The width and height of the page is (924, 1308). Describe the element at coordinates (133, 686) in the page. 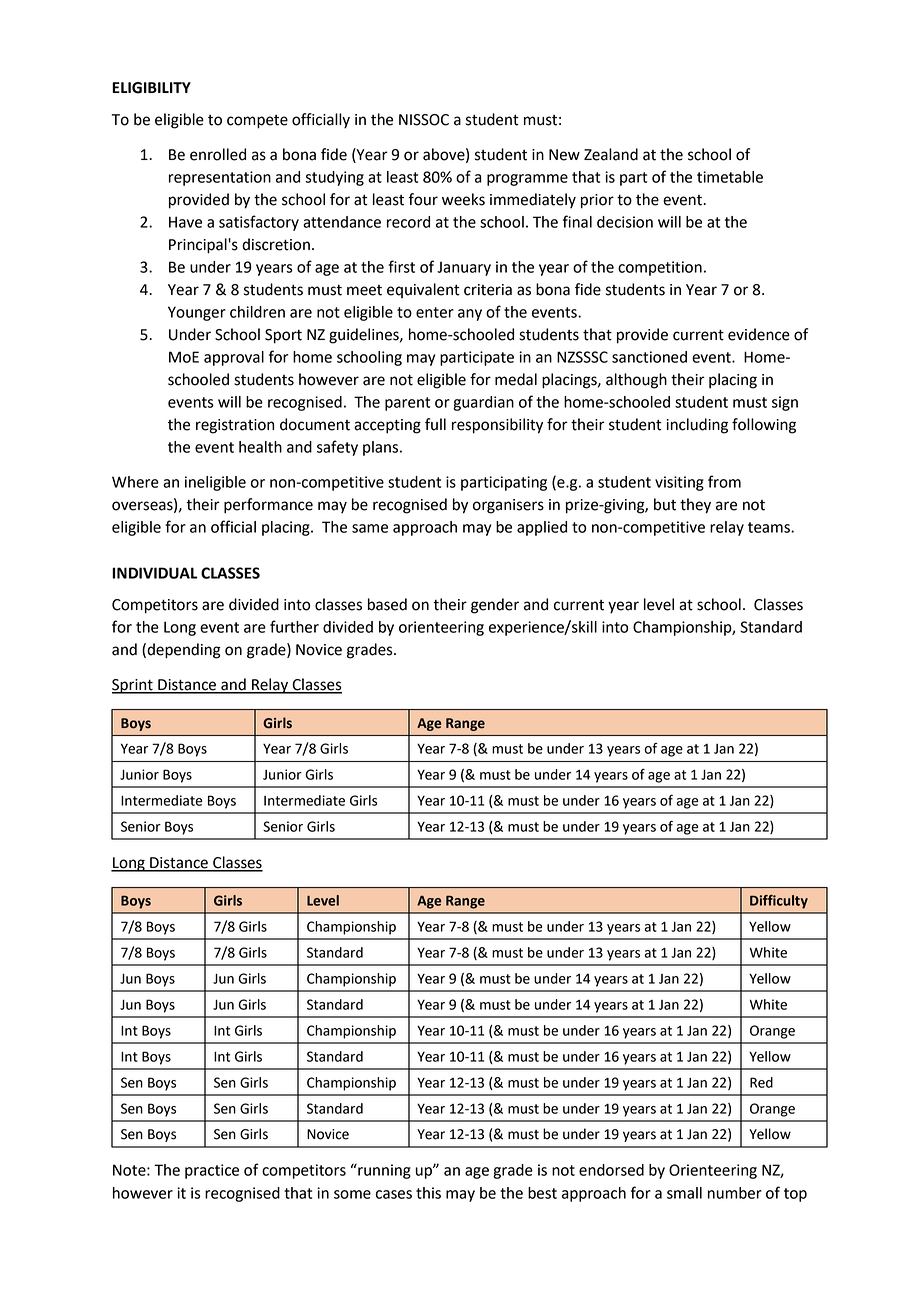

I see `Sprint` at that location.
